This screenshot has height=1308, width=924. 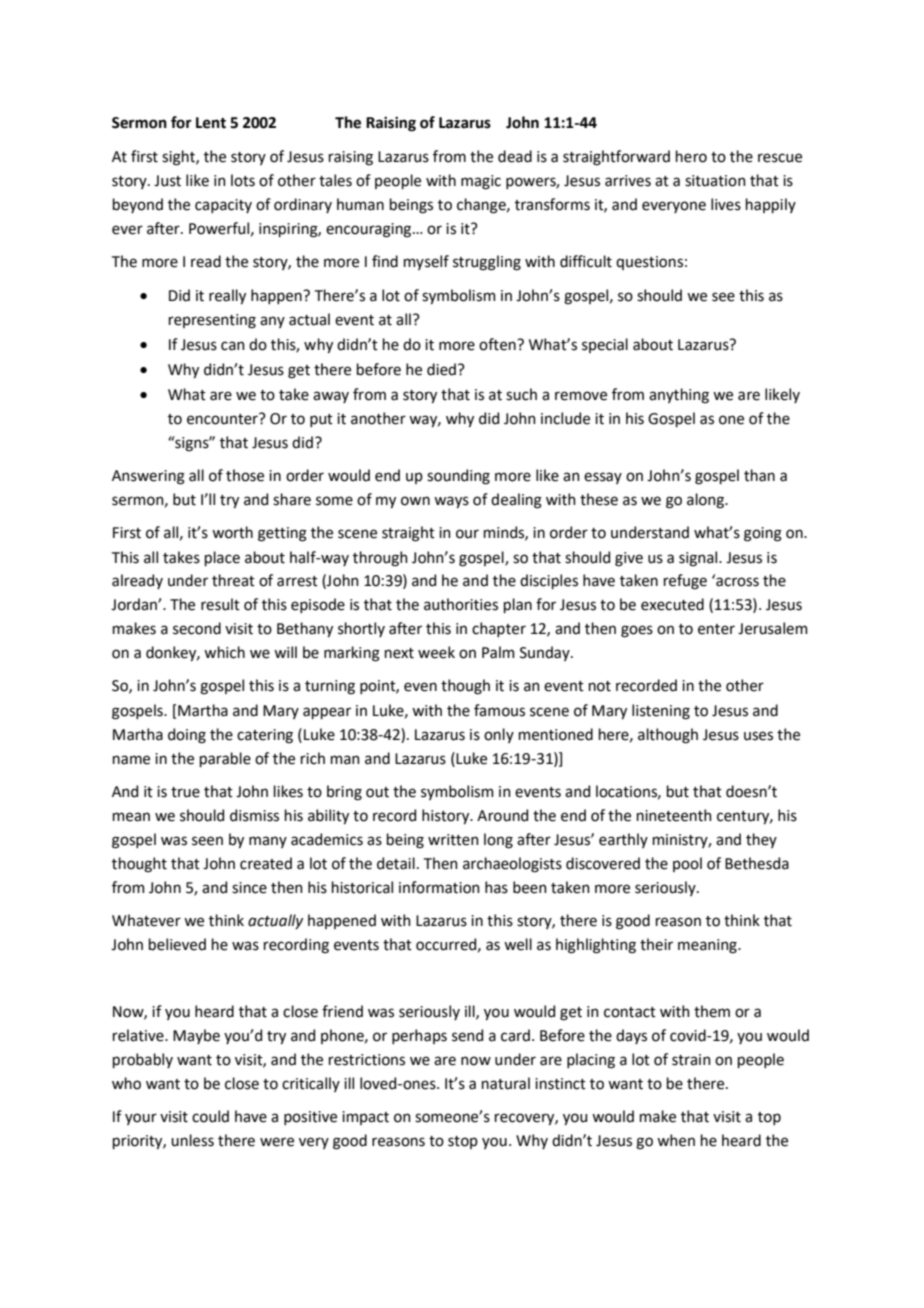 I want to click on enter, so click(x=716, y=629).
